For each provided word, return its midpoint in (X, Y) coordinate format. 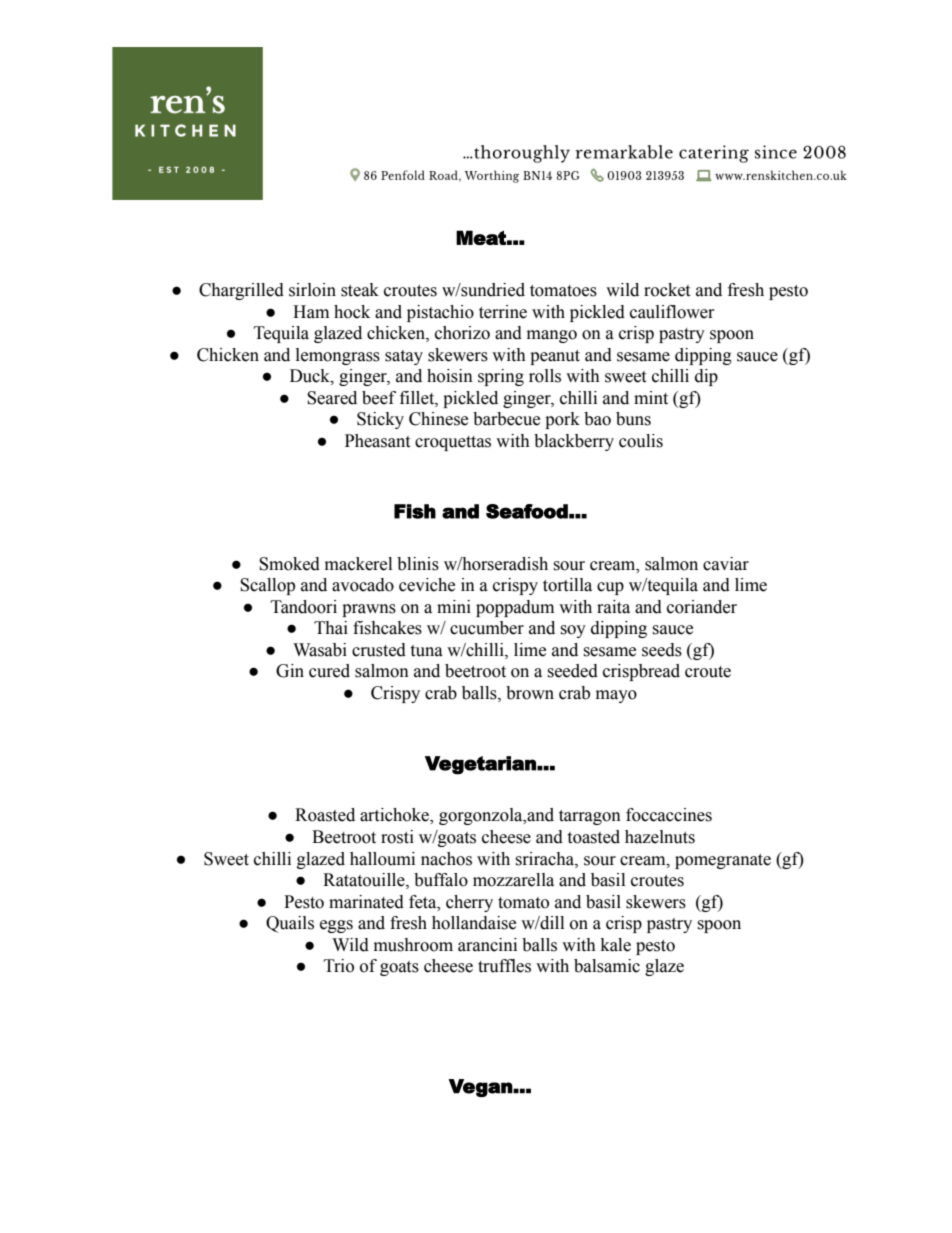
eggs (336, 926)
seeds (662, 650)
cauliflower (672, 312)
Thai (331, 628)
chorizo (462, 333)
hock (352, 312)
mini (454, 606)
